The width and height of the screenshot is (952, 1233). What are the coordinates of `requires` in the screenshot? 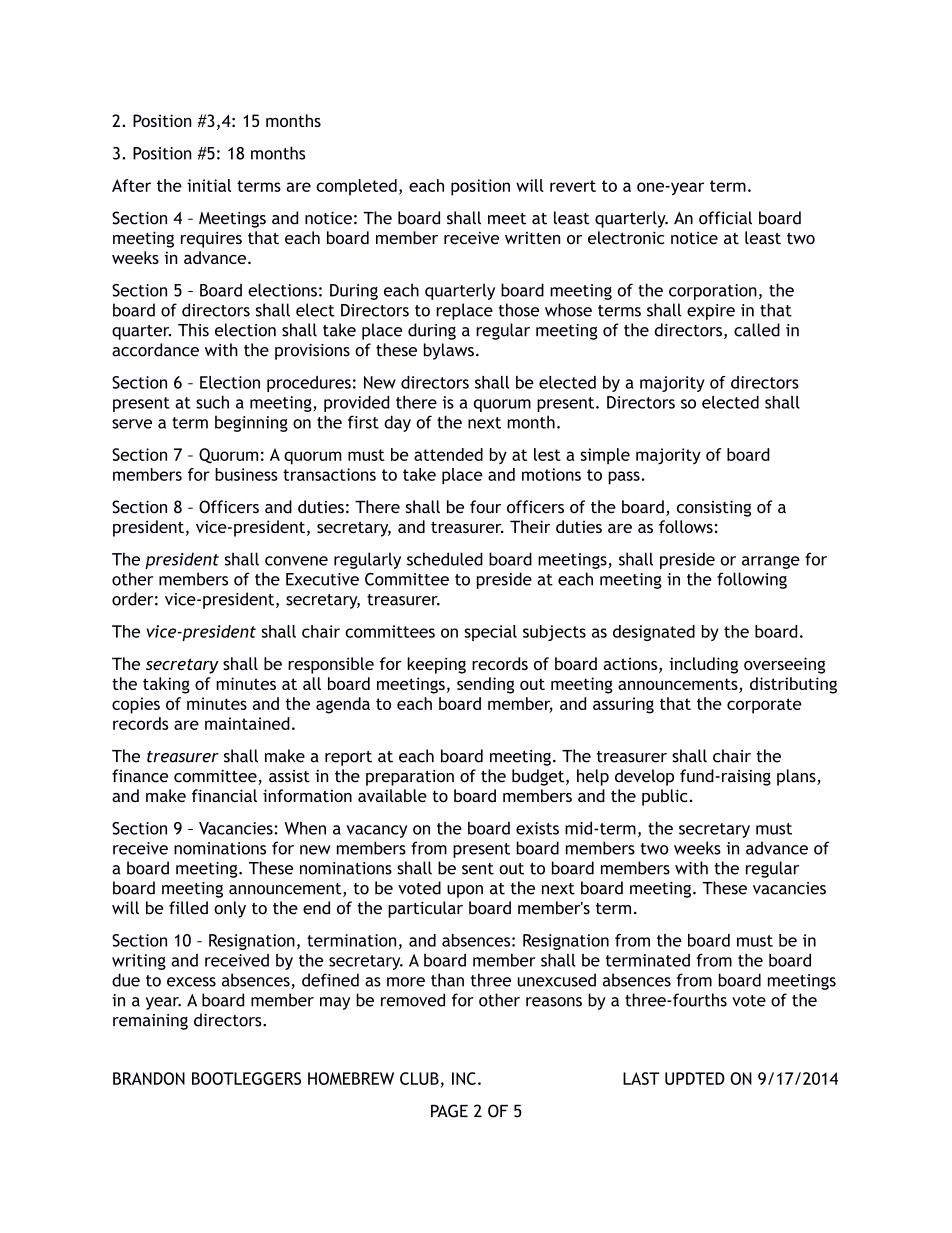 It's located at (211, 239).
